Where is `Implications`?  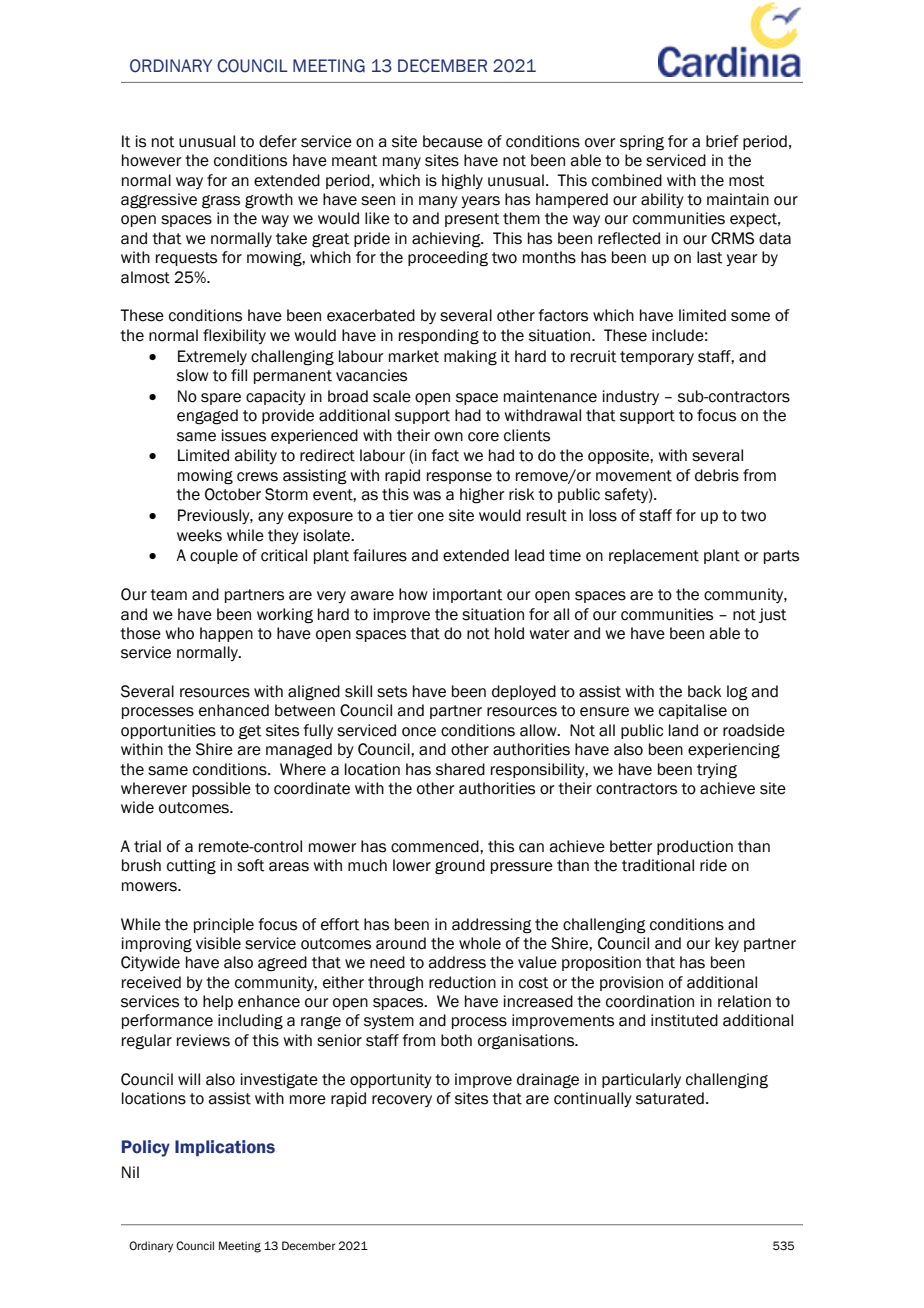 Implications is located at coordinates (225, 1148).
